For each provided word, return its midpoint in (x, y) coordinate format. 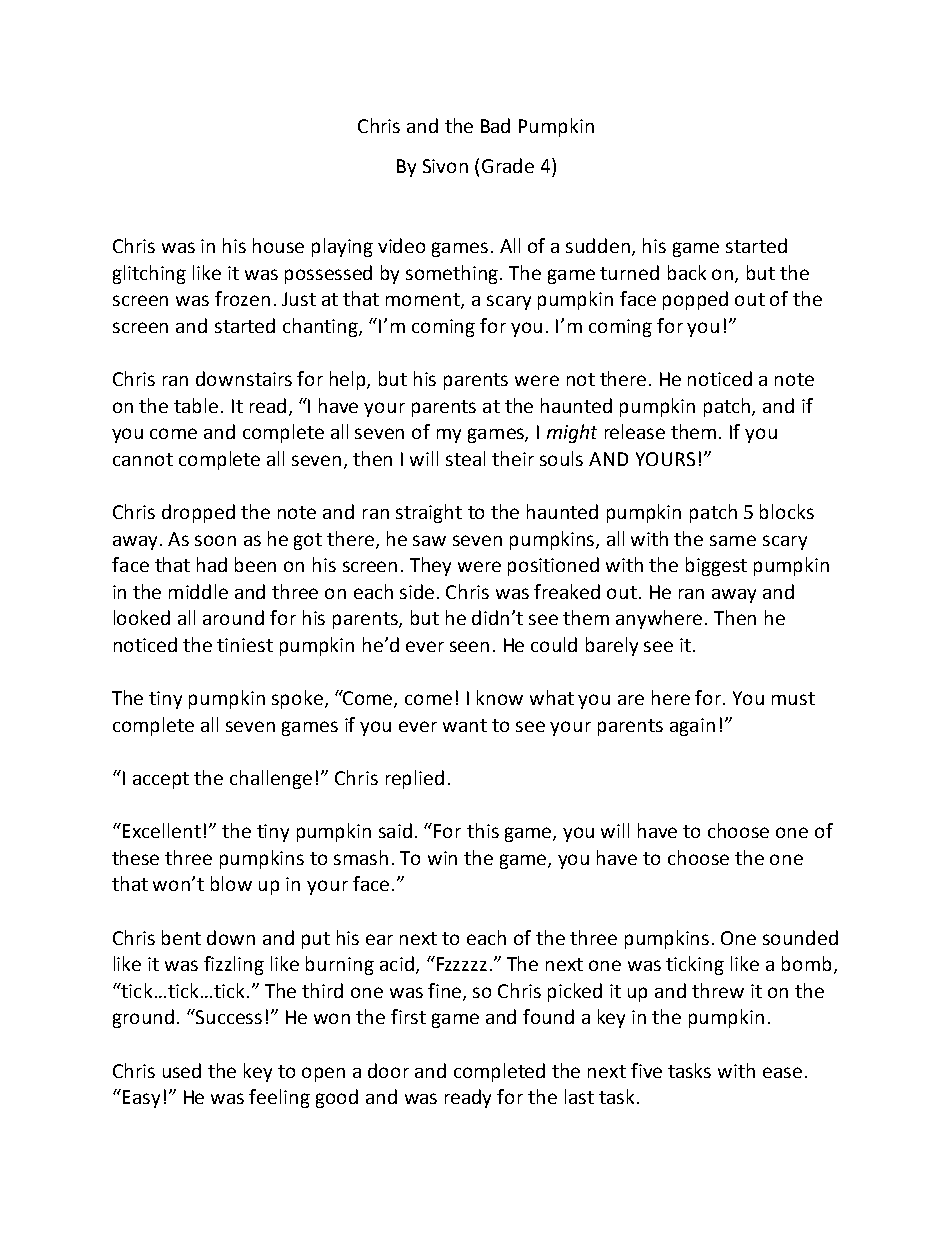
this (483, 830)
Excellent (162, 830)
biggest (716, 566)
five (646, 1070)
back (687, 272)
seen (469, 646)
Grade (508, 165)
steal (465, 458)
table (196, 405)
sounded (800, 937)
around (233, 617)
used (182, 1070)
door (388, 1070)
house (278, 245)
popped (695, 300)
